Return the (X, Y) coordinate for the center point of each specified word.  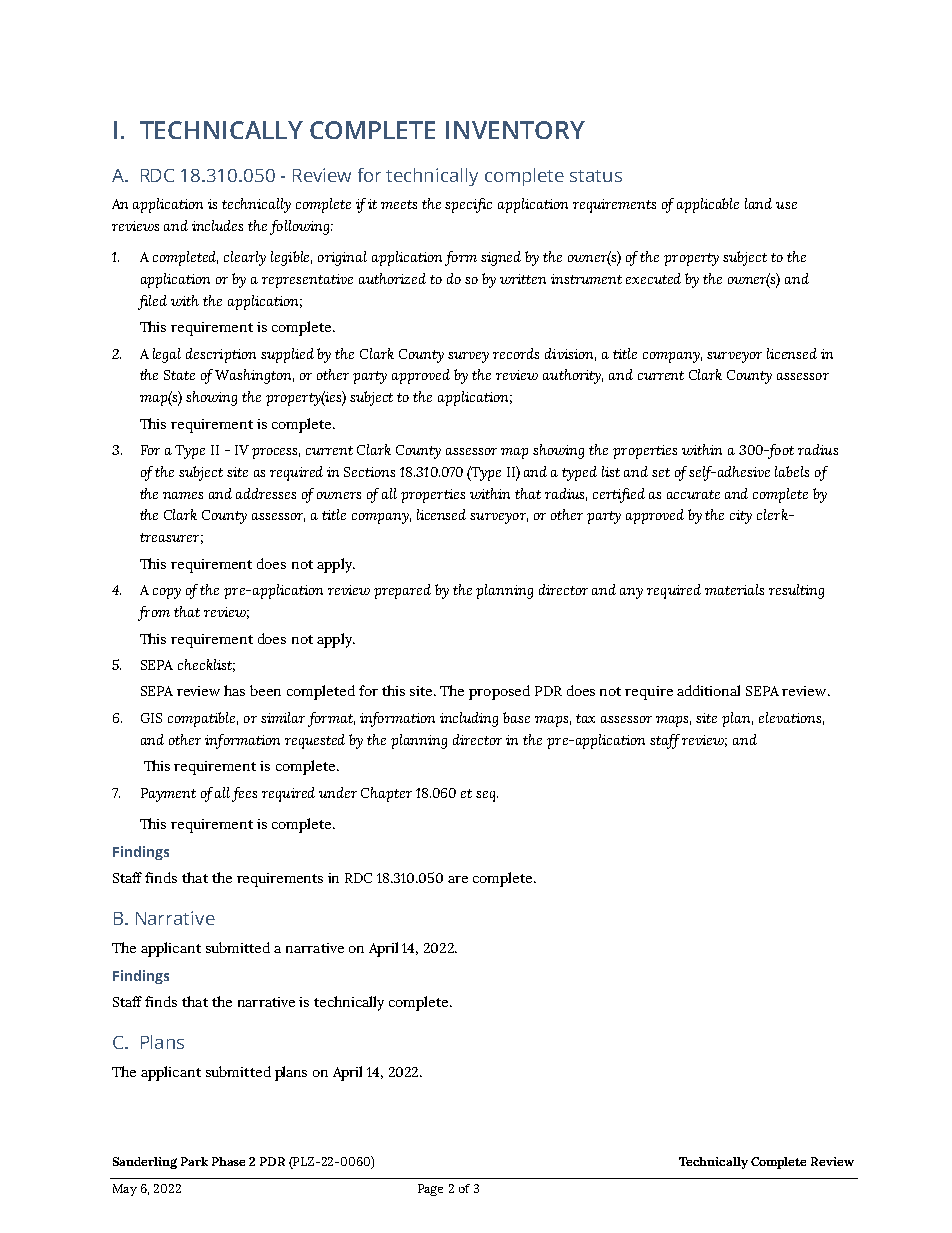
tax (585, 718)
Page (430, 1190)
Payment (168, 795)
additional (708, 690)
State (179, 375)
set (661, 472)
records (516, 353)
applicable (708, 205)
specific (468, 205)
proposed (499, 692)
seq (487, 796)
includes (217, 225)
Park (194, 1161)
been (265, 690)
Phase (228, 1161)
